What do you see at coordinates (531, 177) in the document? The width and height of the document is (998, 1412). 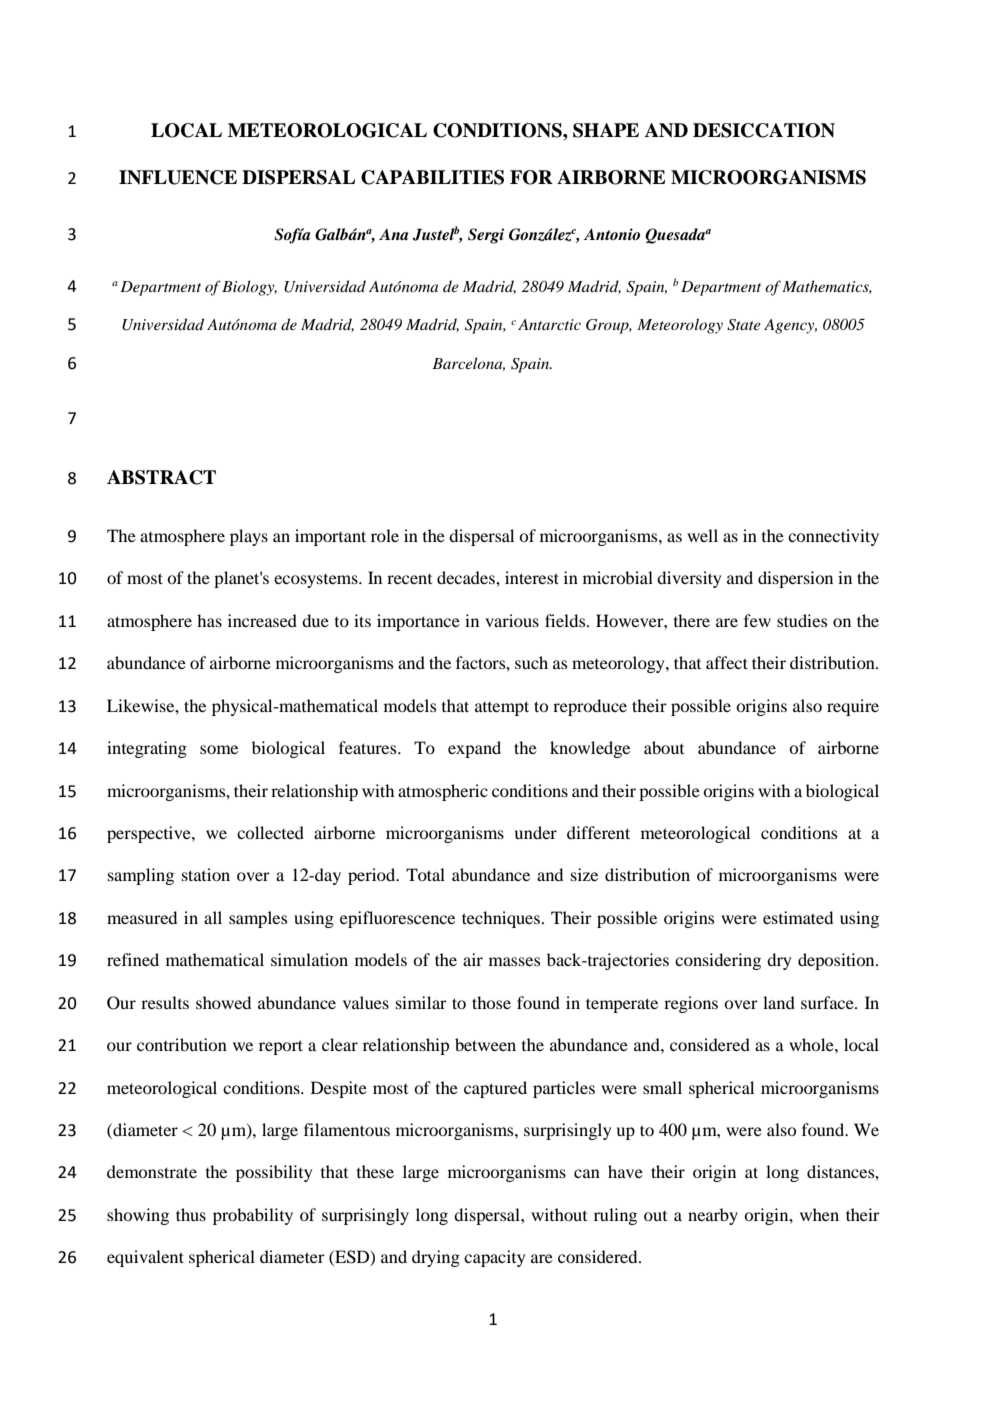 I see `FOR` at bounding box center [531, 177].
